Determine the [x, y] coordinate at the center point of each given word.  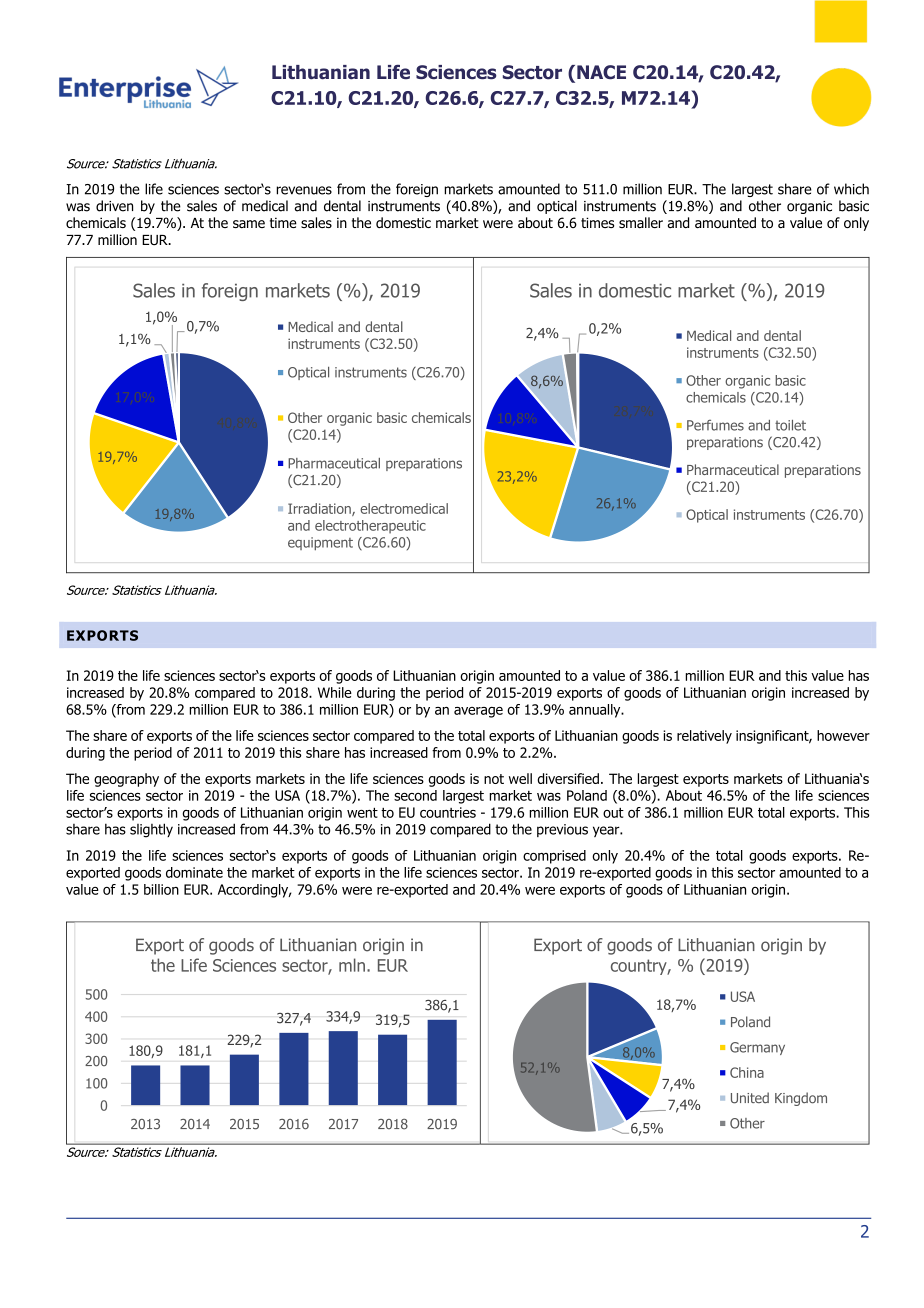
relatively [704, 737]
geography [126, 780]
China [747, 1072]
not [494, 779]
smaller [641, 222]
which [851, 189]
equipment [320, 544]
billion [161, 889]
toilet [790, 425]
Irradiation [320, 509]
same [249, 224]
